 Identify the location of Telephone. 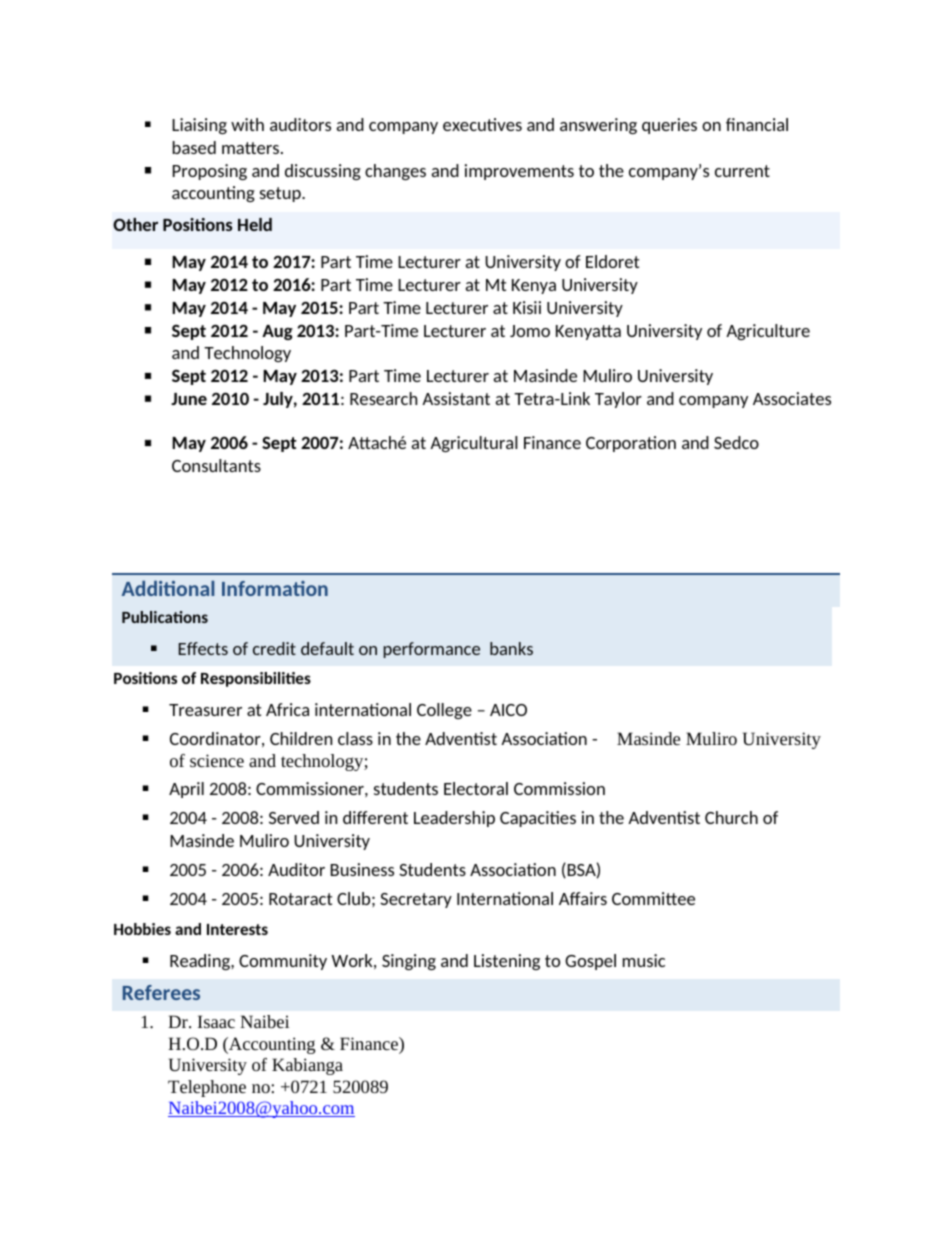
(207, 1088).
